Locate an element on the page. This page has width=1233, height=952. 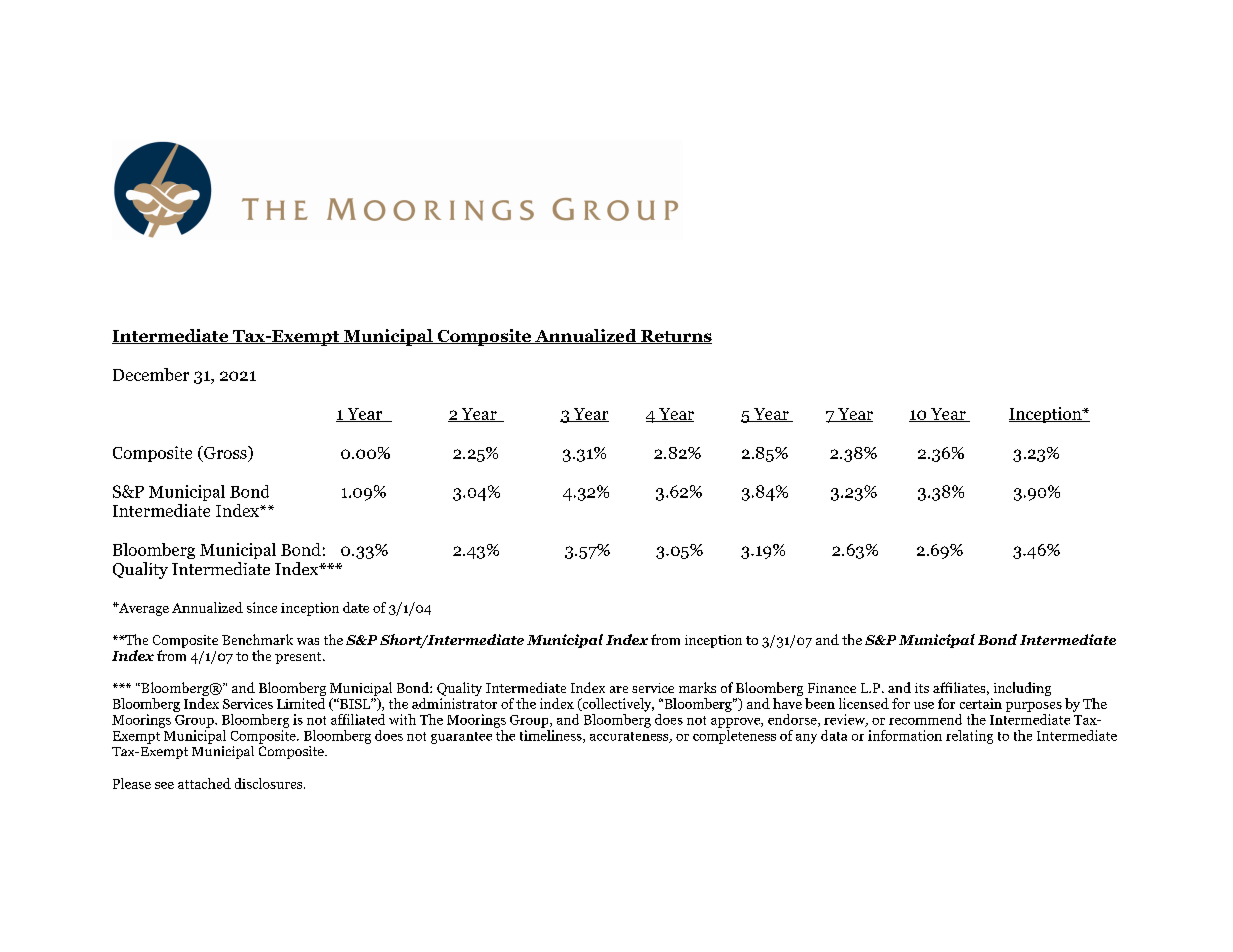
including is located at coordinates (1022, 689).
